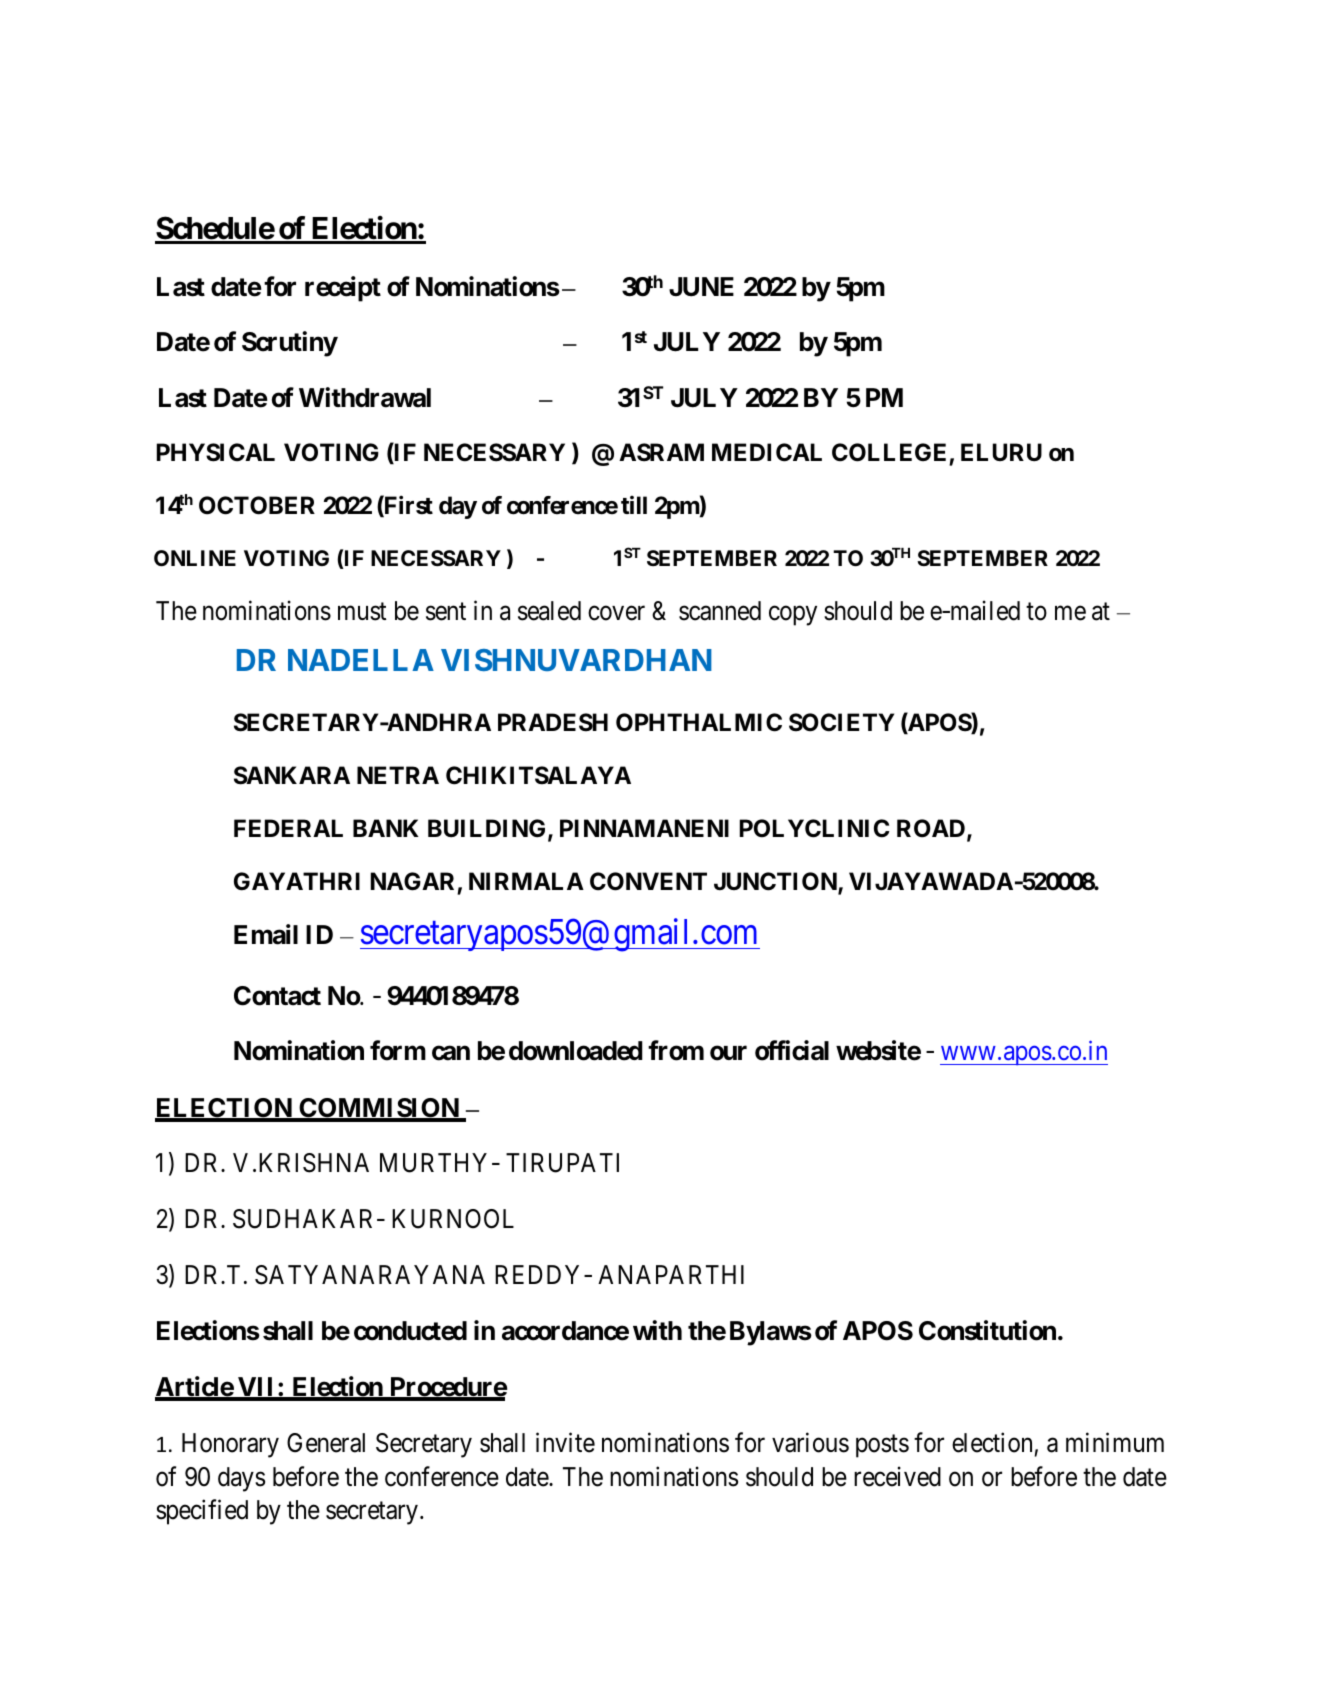  What do you see at coordinates (565, 1443) in the document?
I see `invite` at bounding box center [565, 1443].
